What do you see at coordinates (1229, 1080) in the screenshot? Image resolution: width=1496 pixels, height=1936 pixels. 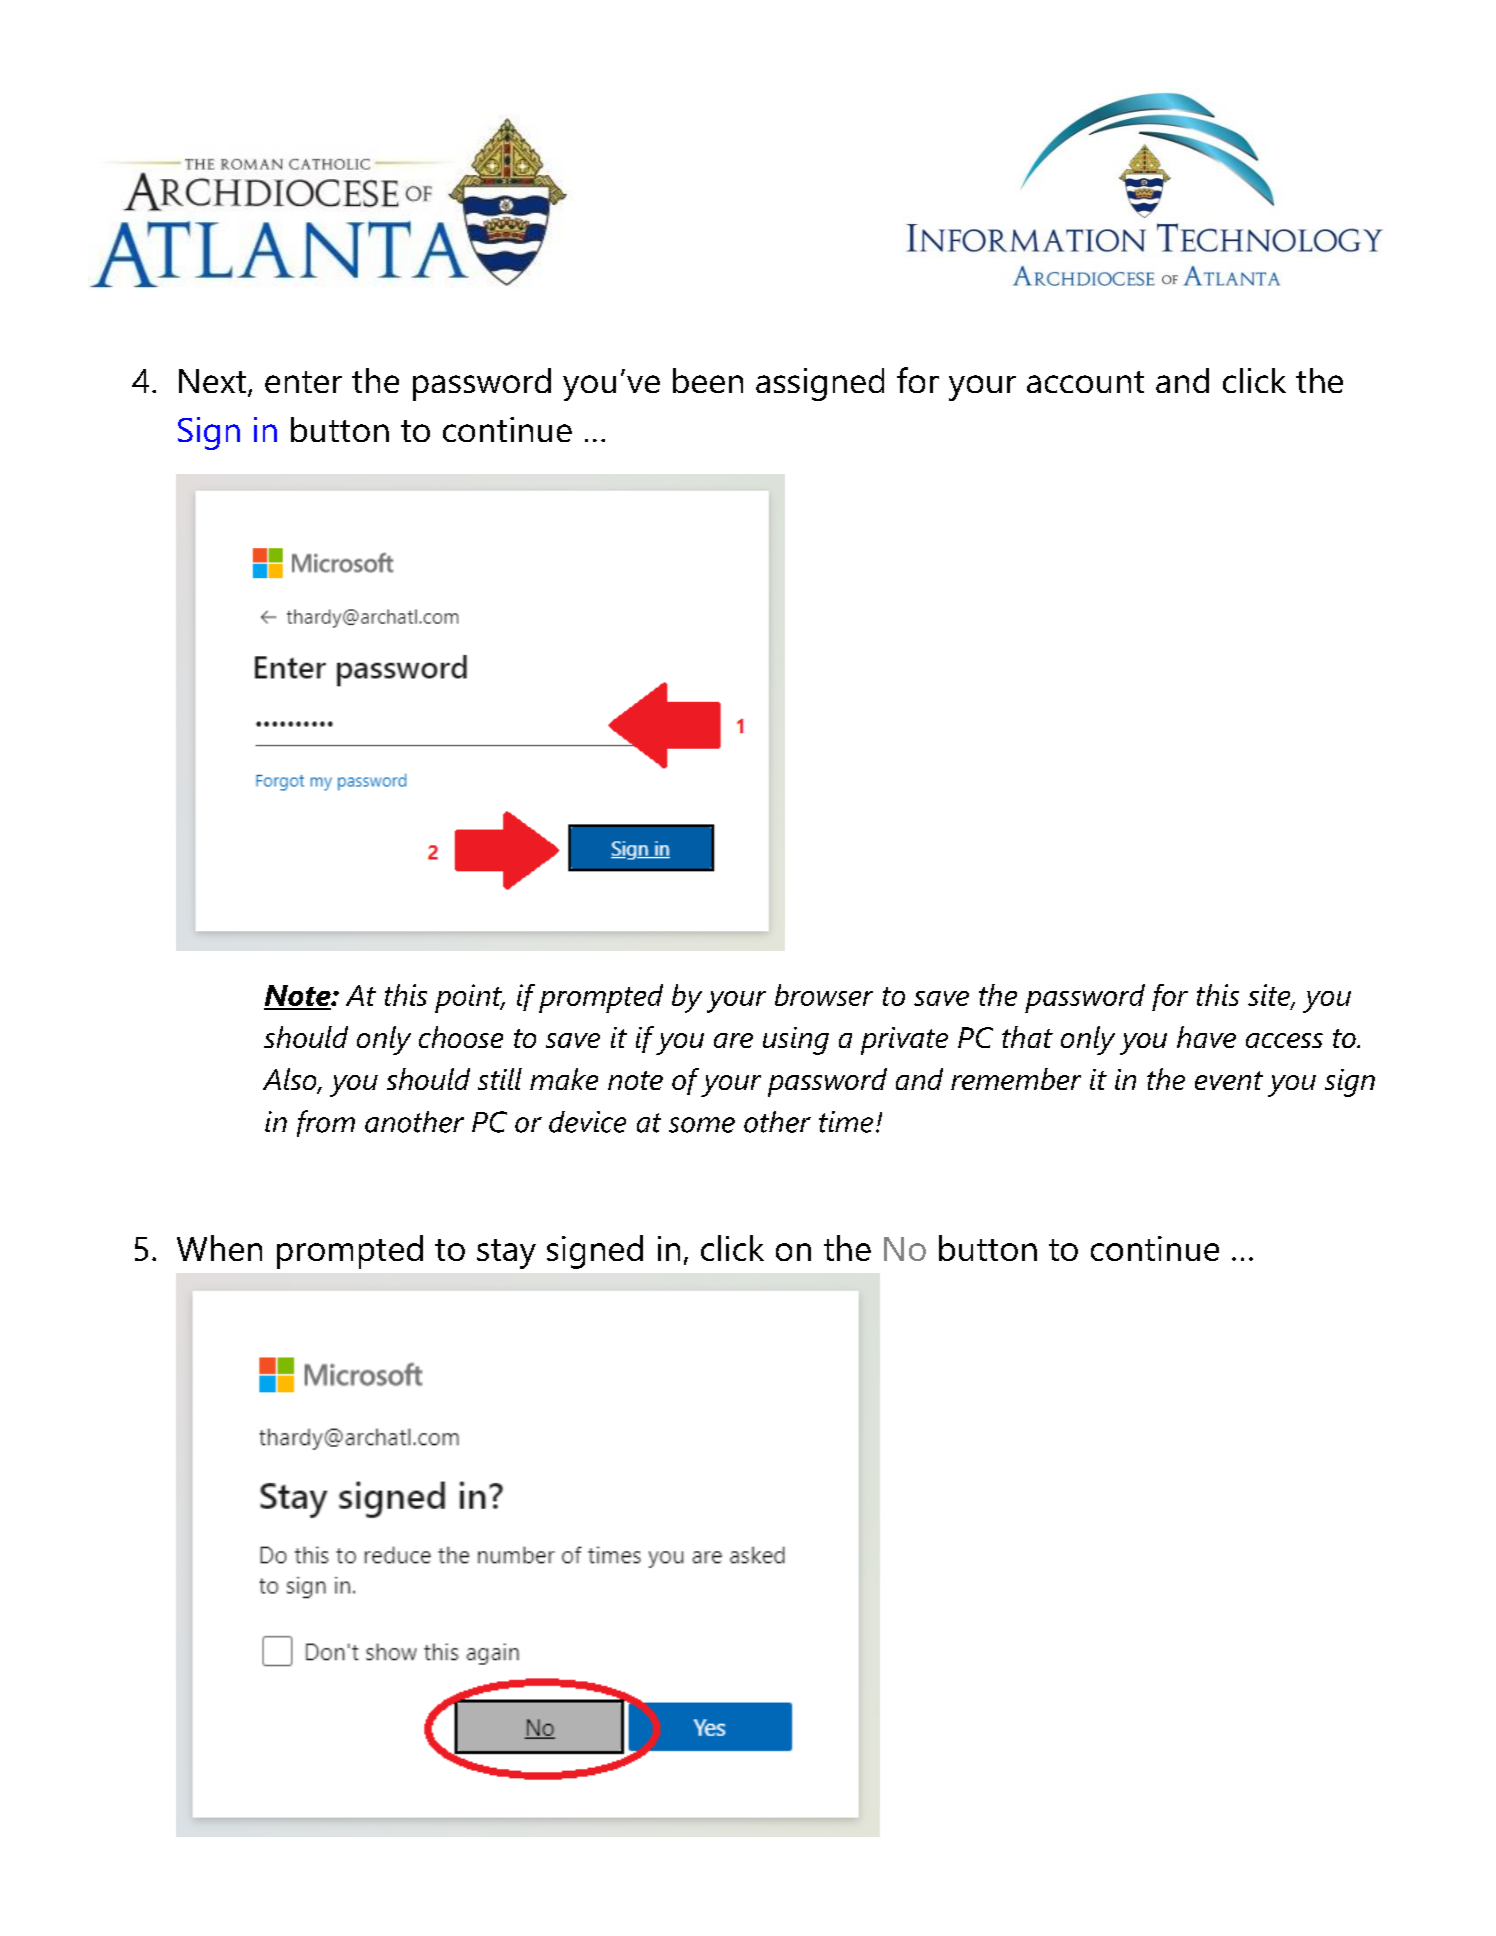 I see `event` at bounding box center [1229, 1080].
